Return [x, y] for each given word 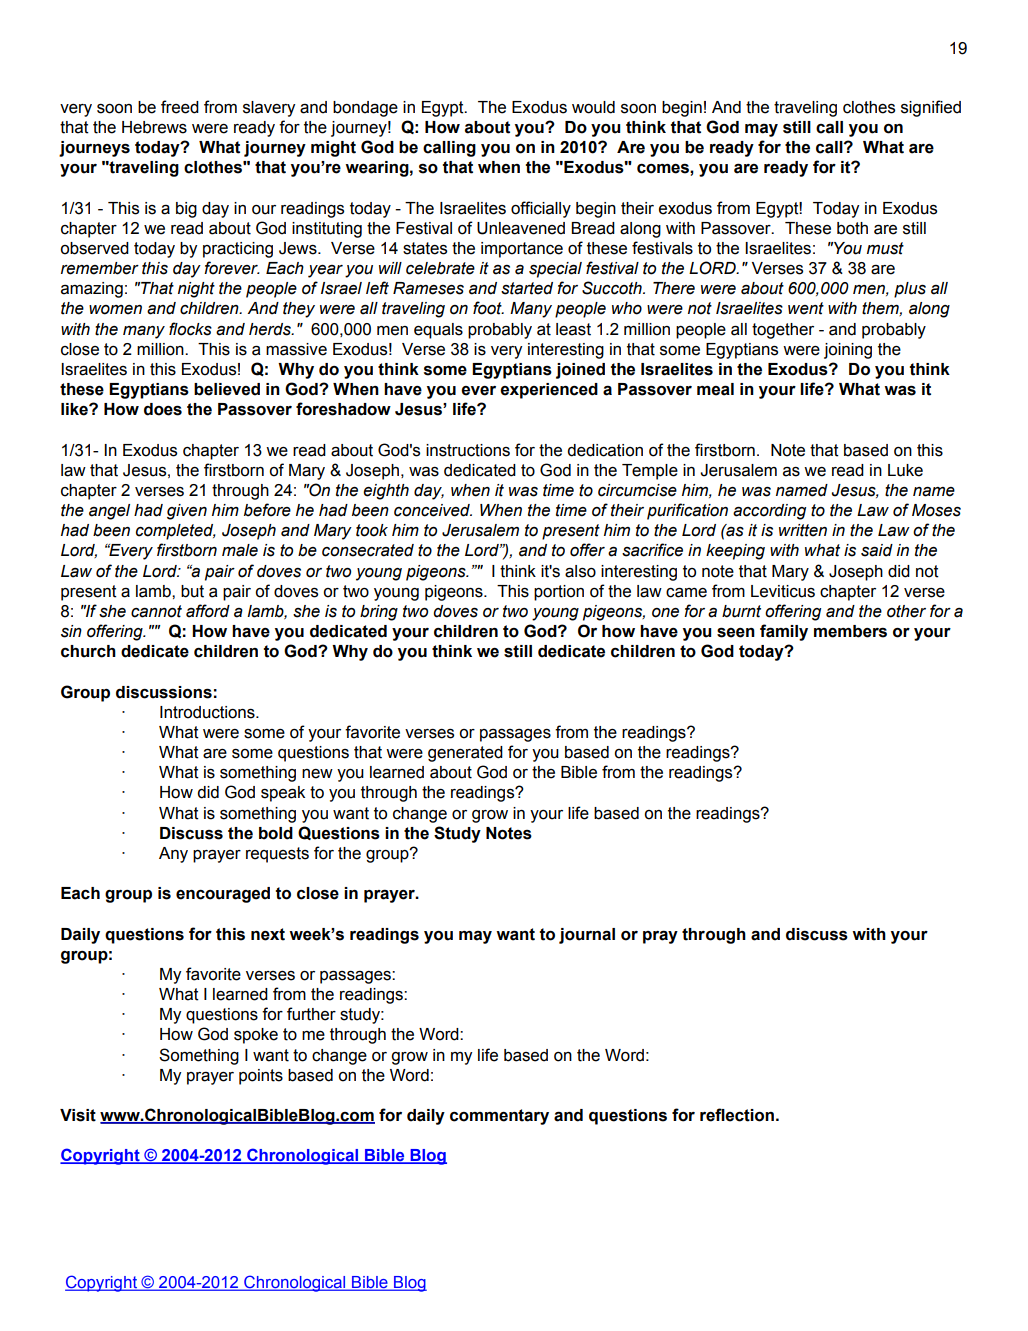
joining [848, 351]
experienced [549, 391]
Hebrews [154, 127]
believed [227, 389]
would [593, 107]
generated [465, 754]
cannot [156, 611]
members [850, 631]
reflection [737, 1115]
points [261, 1077]
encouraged [223, 895]
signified [931, 108]
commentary [499, 1117]
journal [587, 936]
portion [559, 593]
